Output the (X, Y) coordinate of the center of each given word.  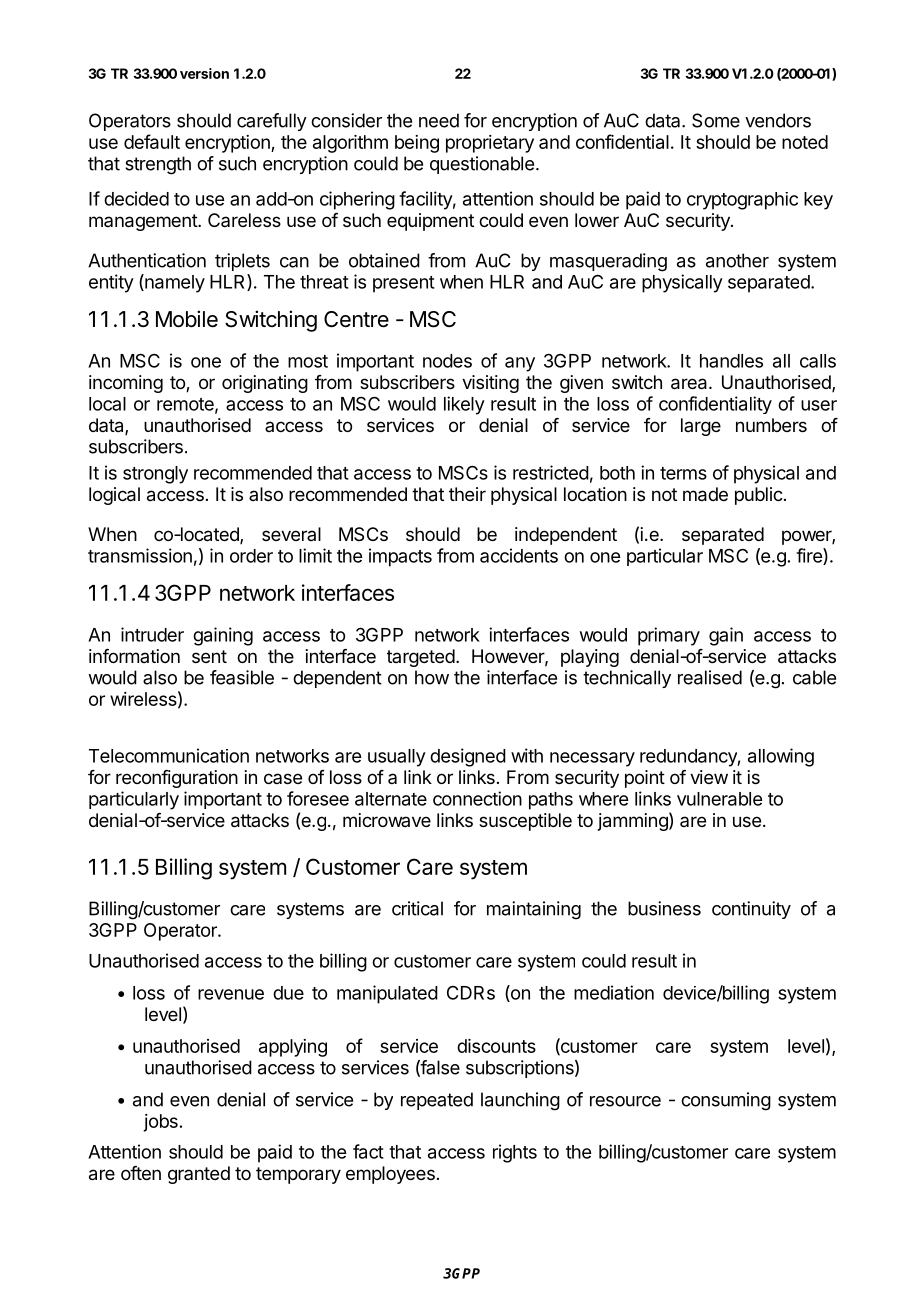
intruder (152, 634)
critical (417, 908)
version (204, 73)
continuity (751, 910)
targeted (421, 658)
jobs (160, 1123)
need (439, 120)
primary (669, 636)
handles (731, 361)
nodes (447, 361)
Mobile (187, 319)
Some (716, 120)
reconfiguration (177, 779)
